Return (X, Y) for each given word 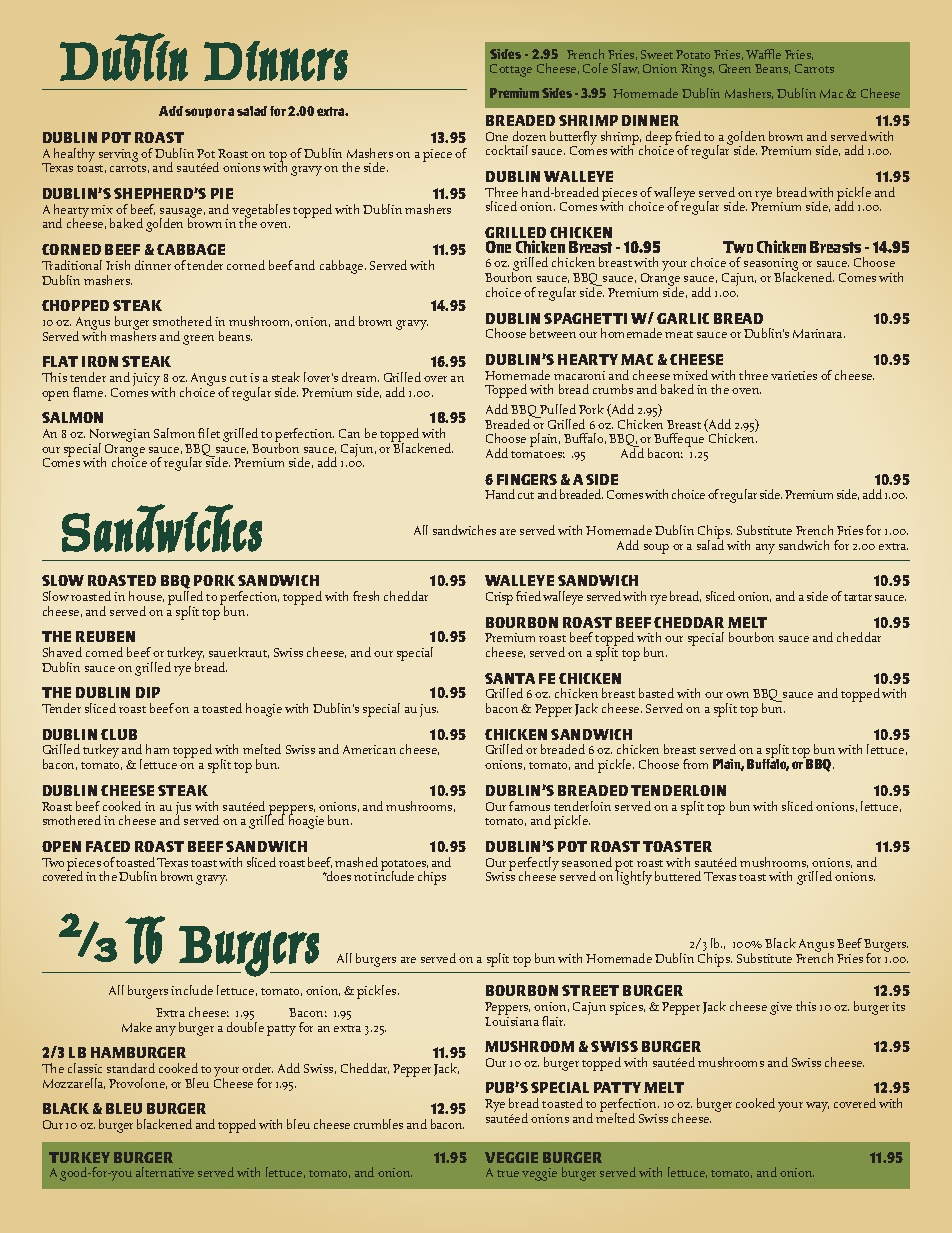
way (817, 1107)
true (508, 1173)
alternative (165, 1172)
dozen (529, 136)
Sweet (657, 54)
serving (118, 155)
